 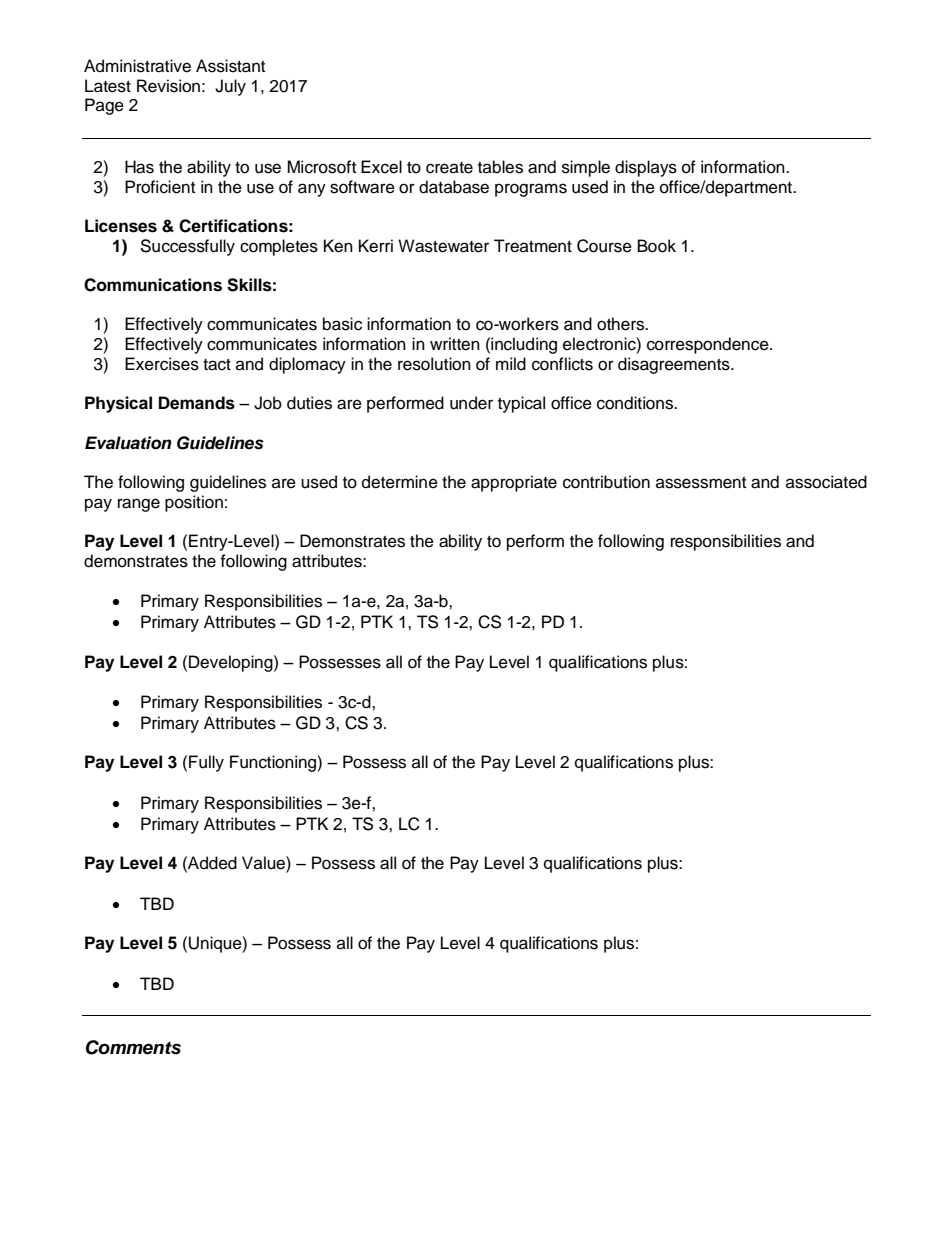 I want to click on determine, so click(x=400, y=482).
